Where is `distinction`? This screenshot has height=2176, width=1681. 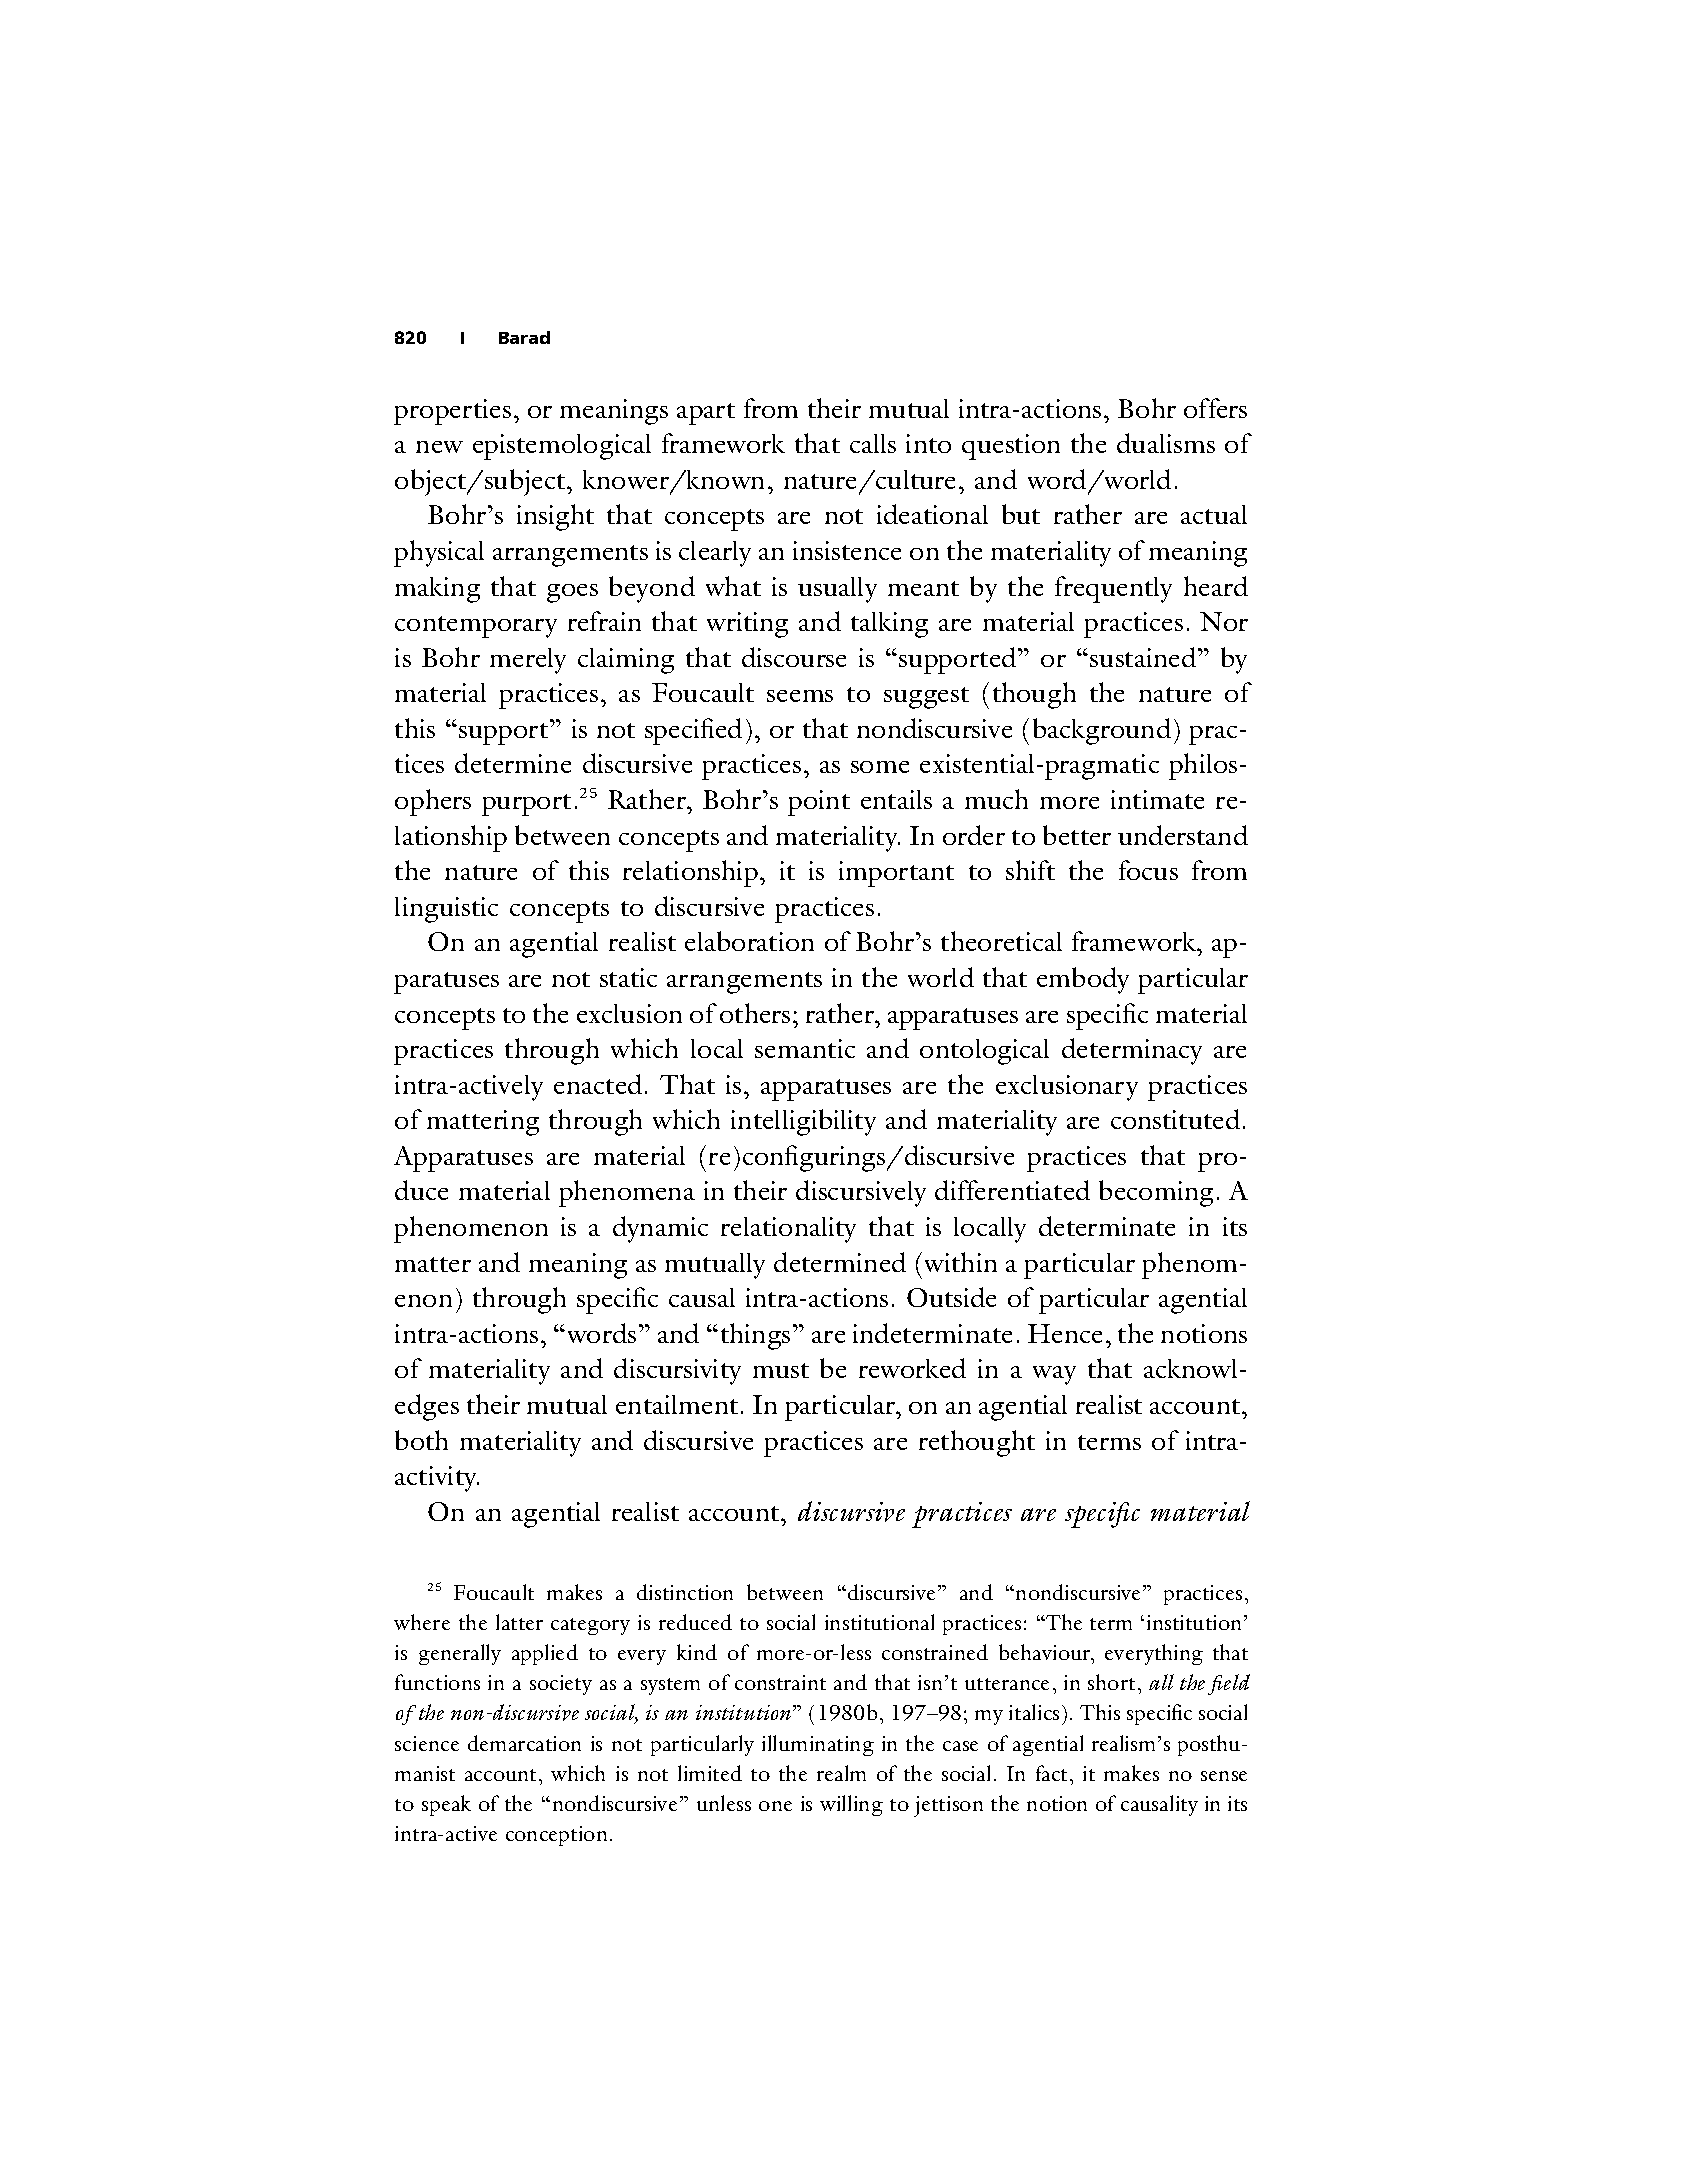
distinction is located at coordinates (685, 1592).
